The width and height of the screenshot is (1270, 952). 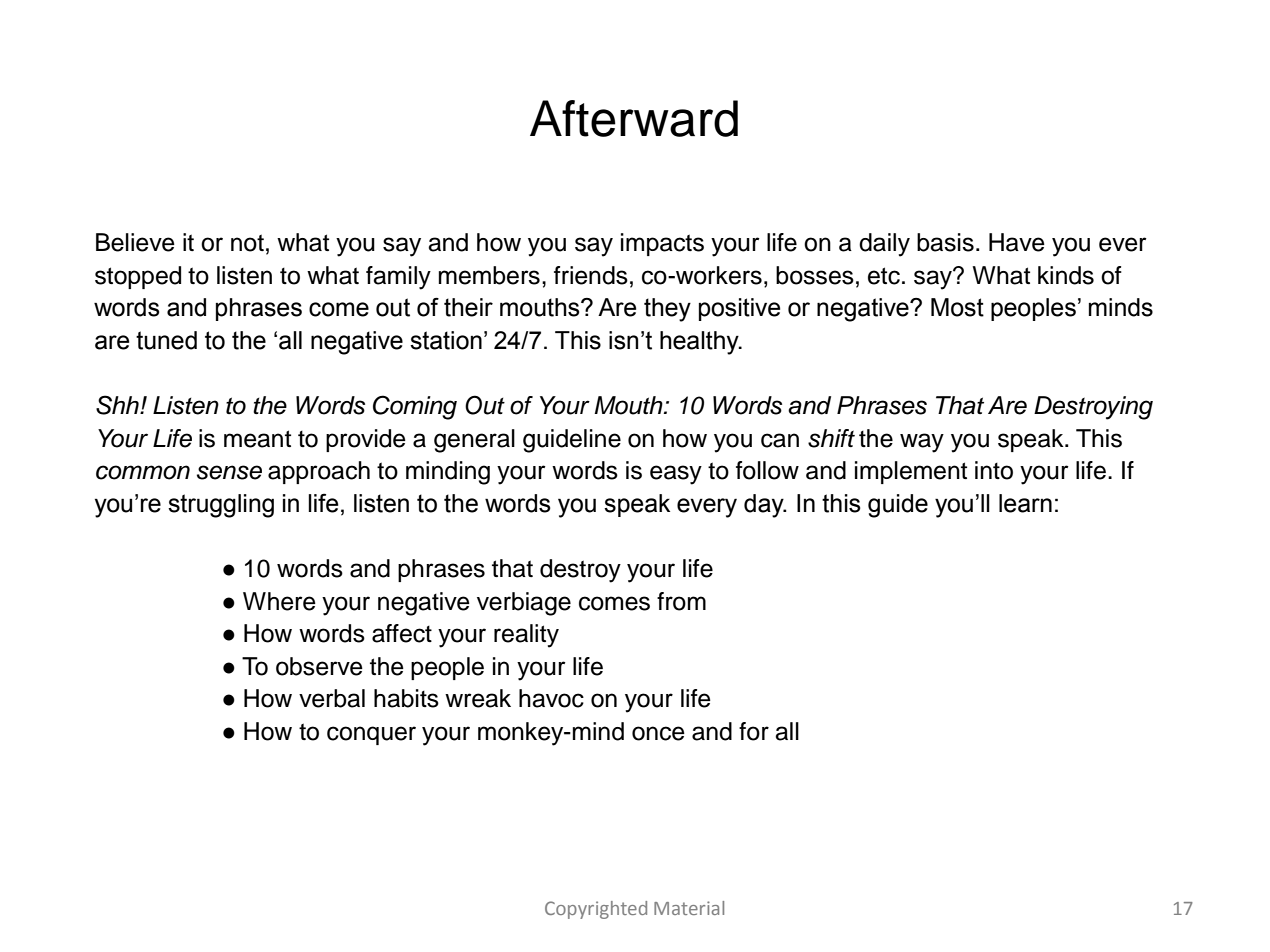 I want to click on learn, so click(x=1025, y=503).
